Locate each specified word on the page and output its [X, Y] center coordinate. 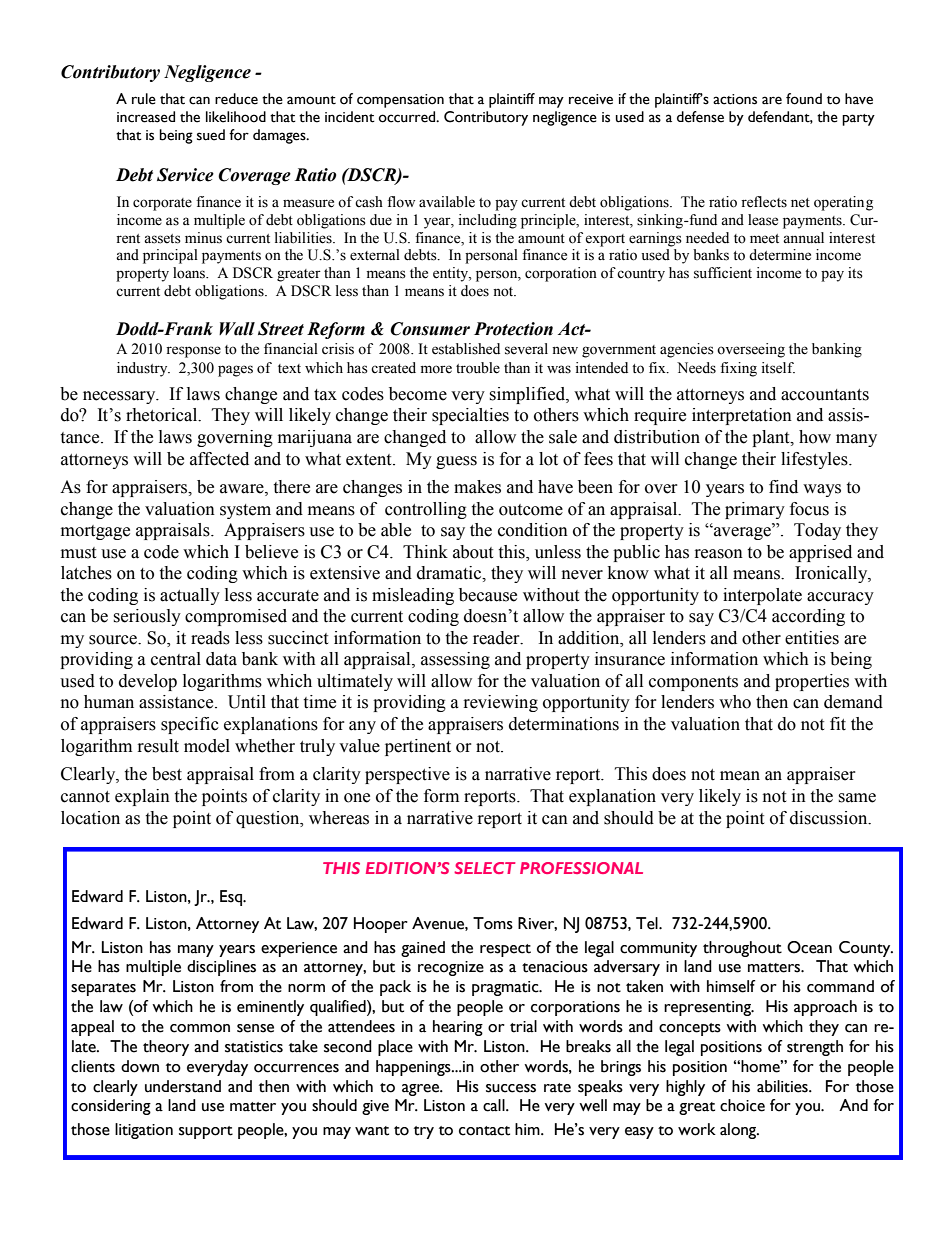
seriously [147, 617]
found [804, 99]
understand [183, 1086]
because [488, 595]
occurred [408, 117]
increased [146, 117]
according [808, 617]
